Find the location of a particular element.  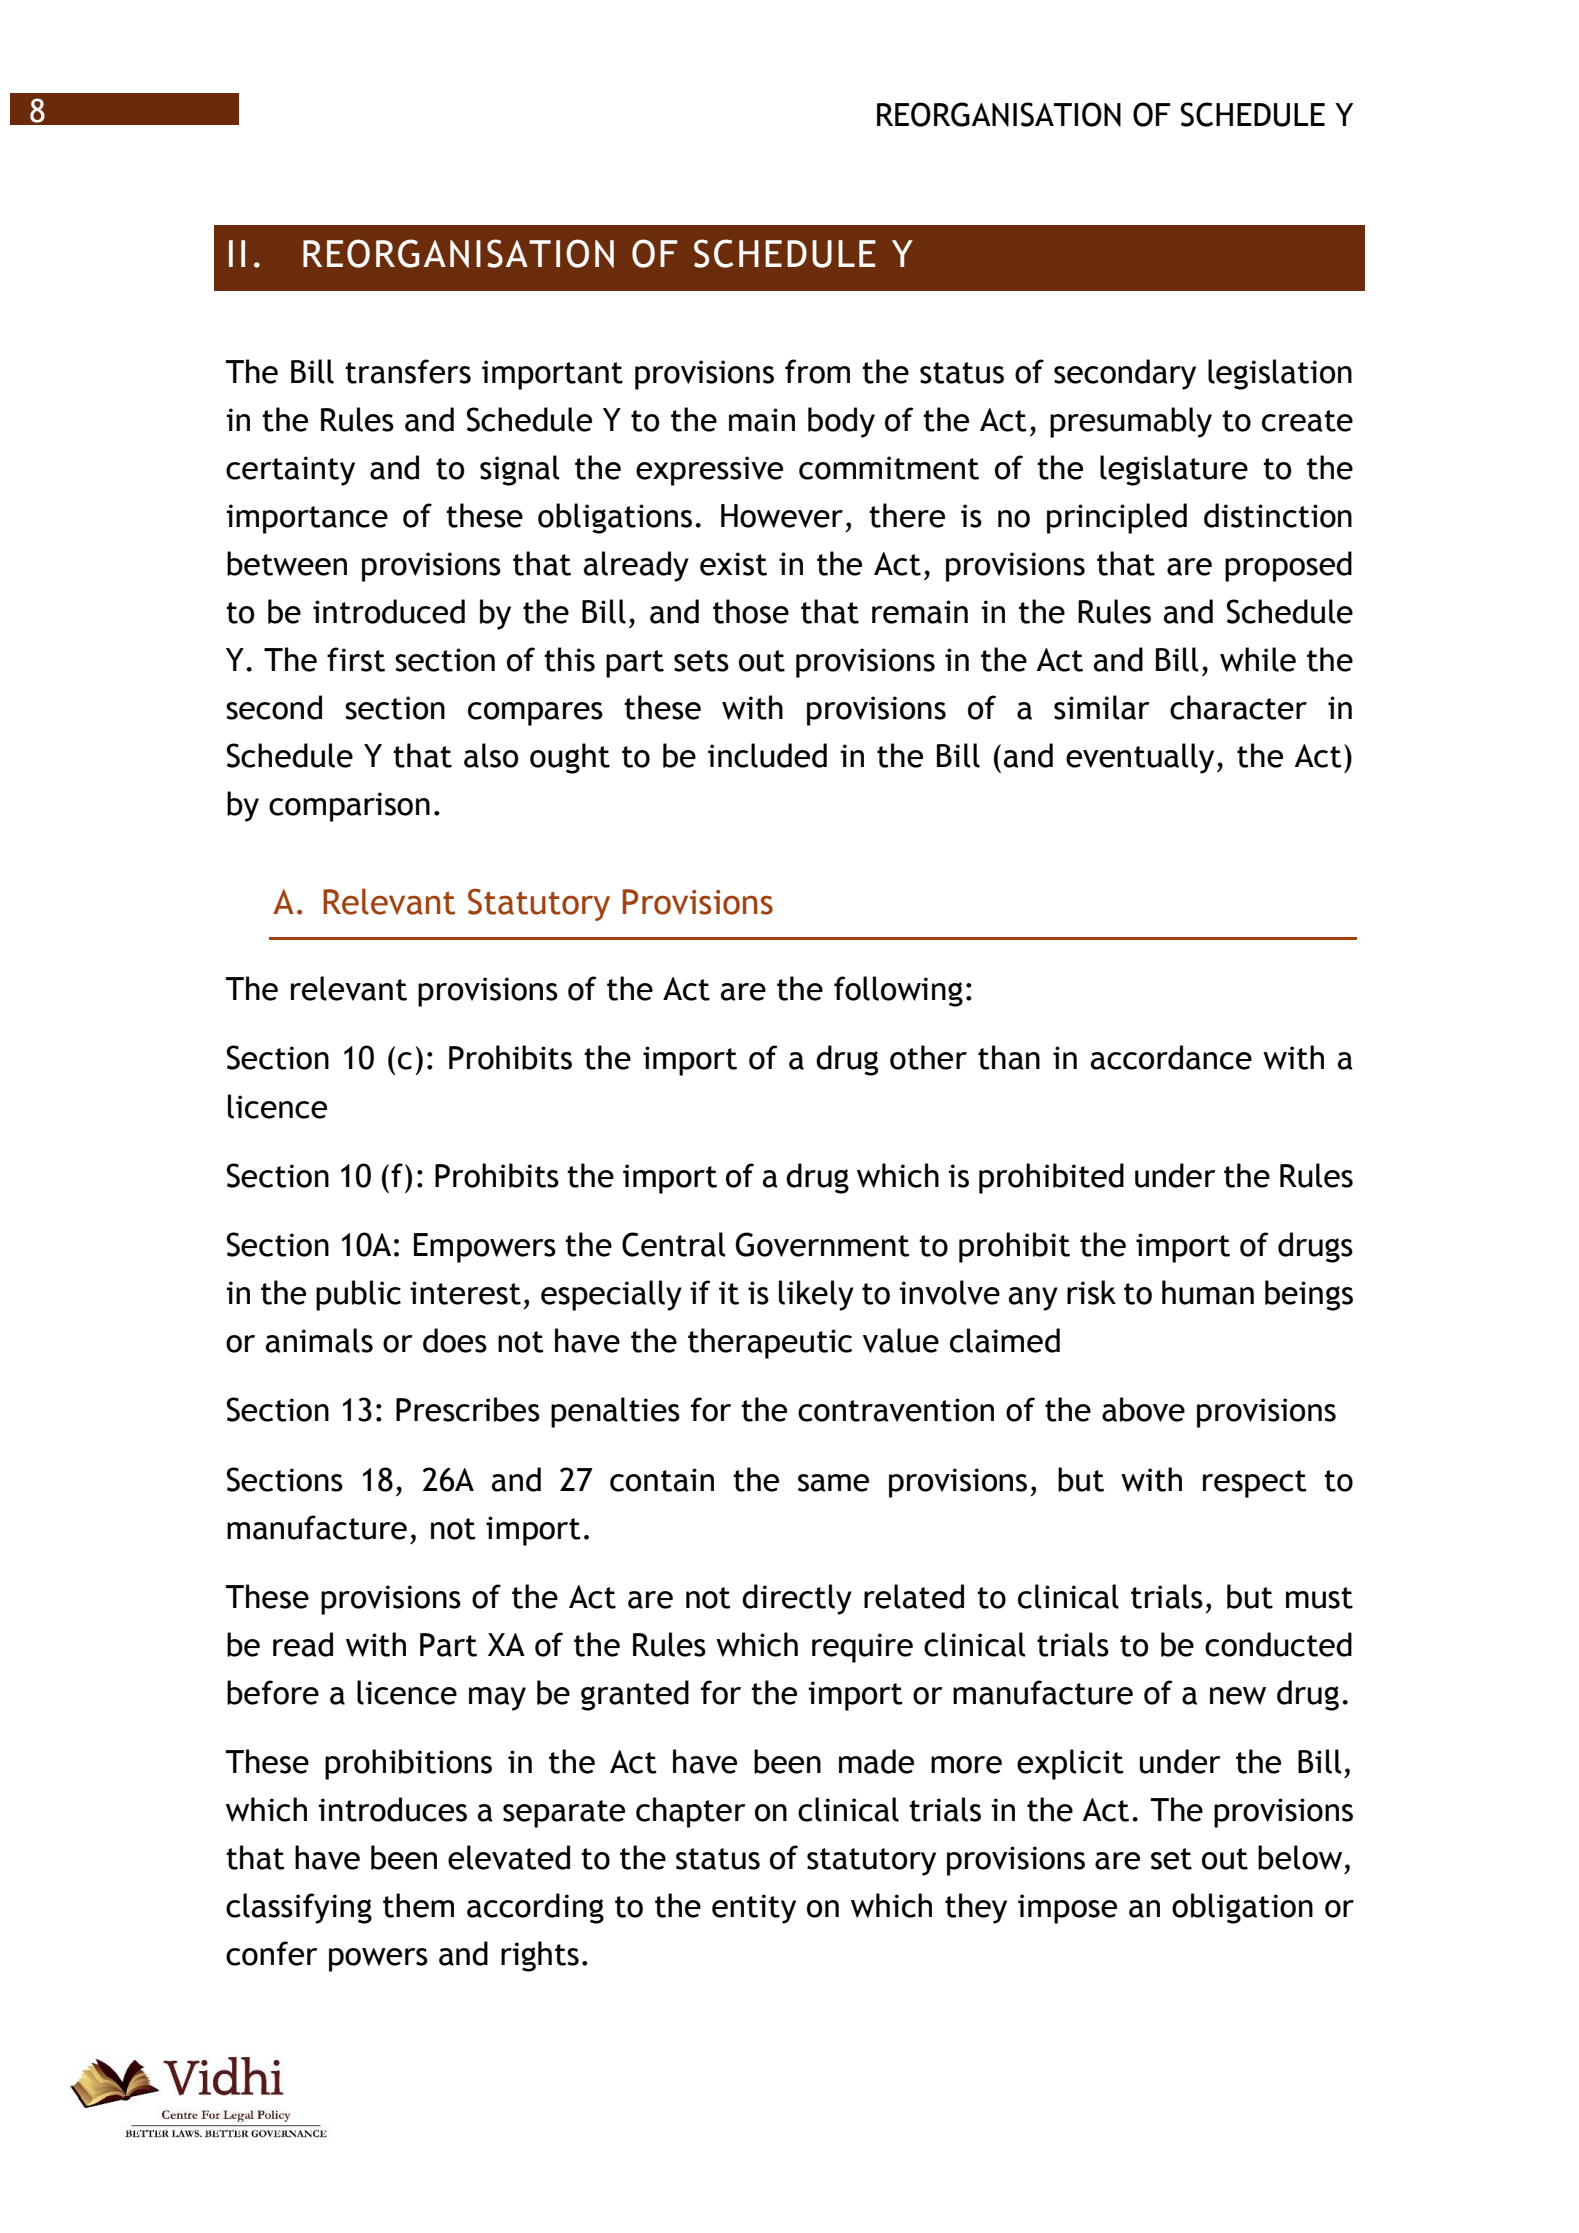

comparison is located at coordinates (349, 807).
